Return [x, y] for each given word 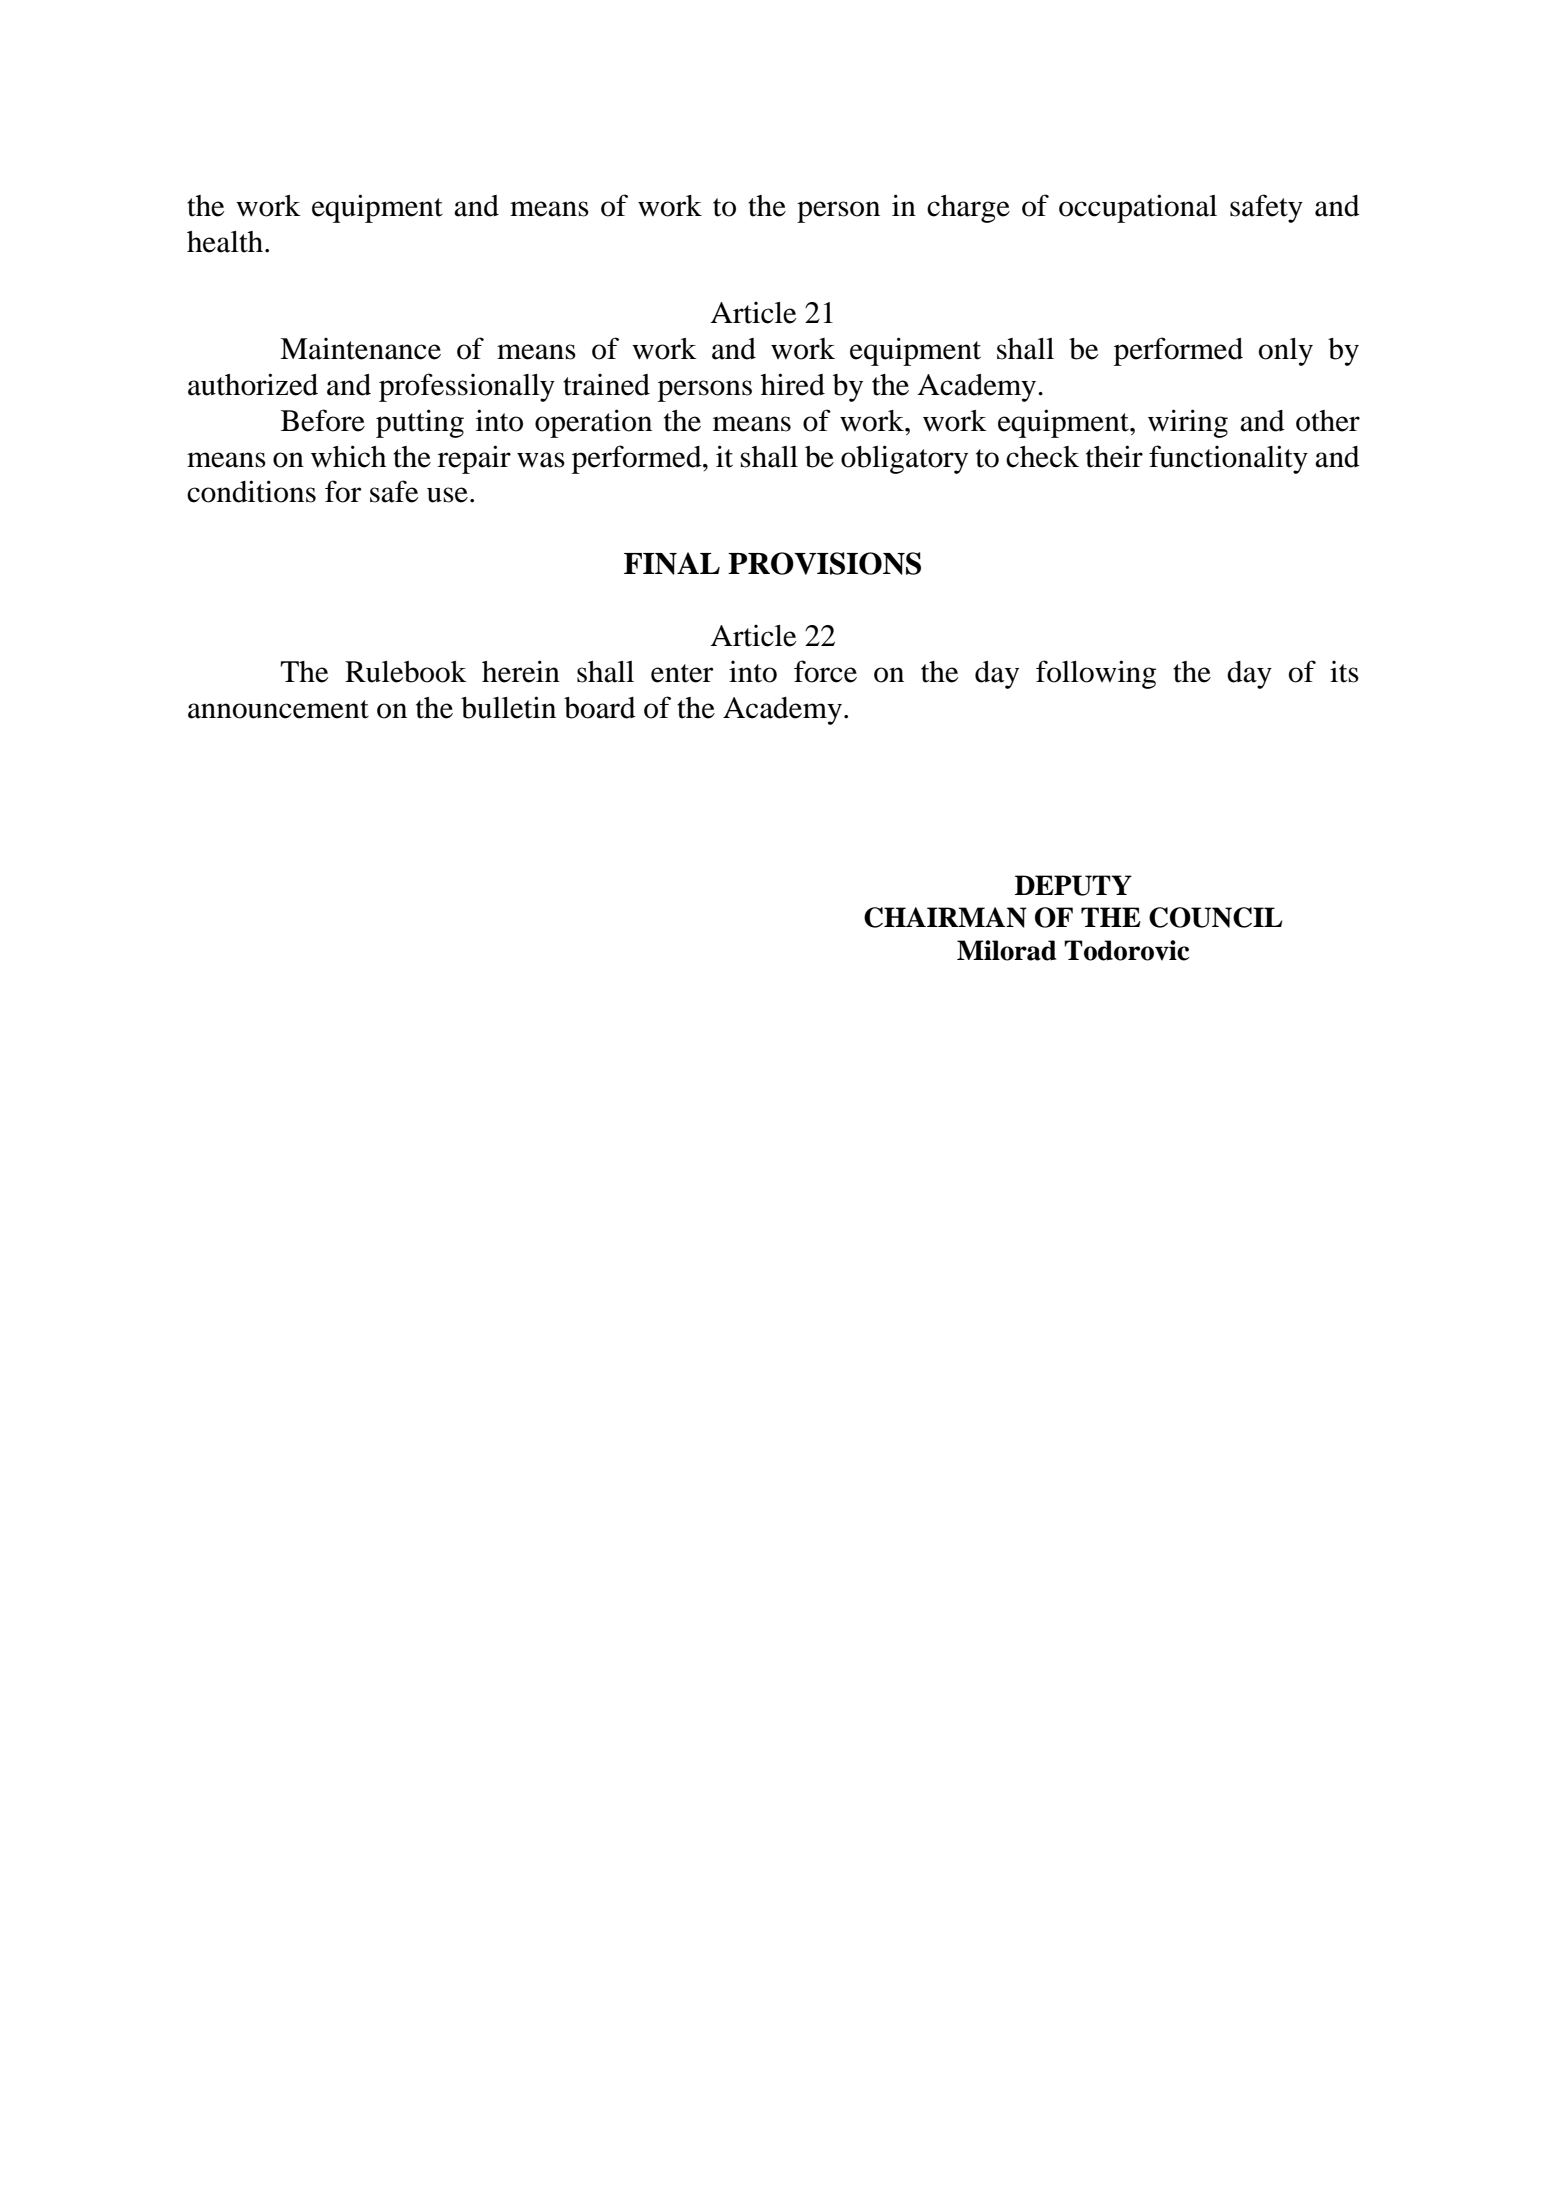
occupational [1138, 208]
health [225, 242]
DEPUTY [1073, 885]
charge [968, 209]
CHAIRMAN [945, 917]
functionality [1228, 459]
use [447, 495]
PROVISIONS [824, 563]
